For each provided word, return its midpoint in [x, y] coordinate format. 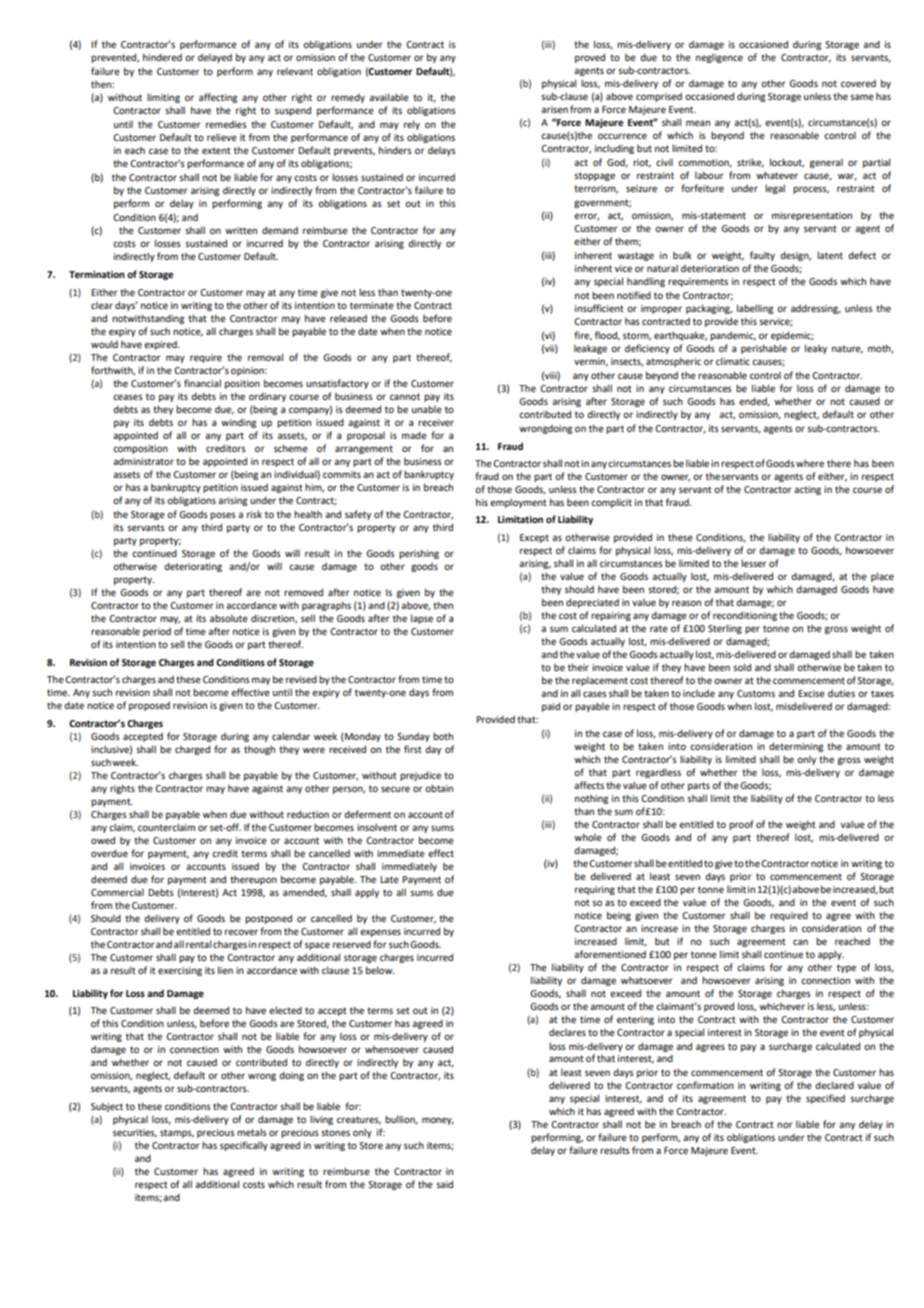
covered [858, 83]
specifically [244, 1146]
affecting [218, 98]
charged [192, 750]
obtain [439, 788]
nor [785, 1125]
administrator [143, 461]
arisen [554, 109]
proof [741, 825]
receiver [436, 422]
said [444, 1184]
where [809, 463]
